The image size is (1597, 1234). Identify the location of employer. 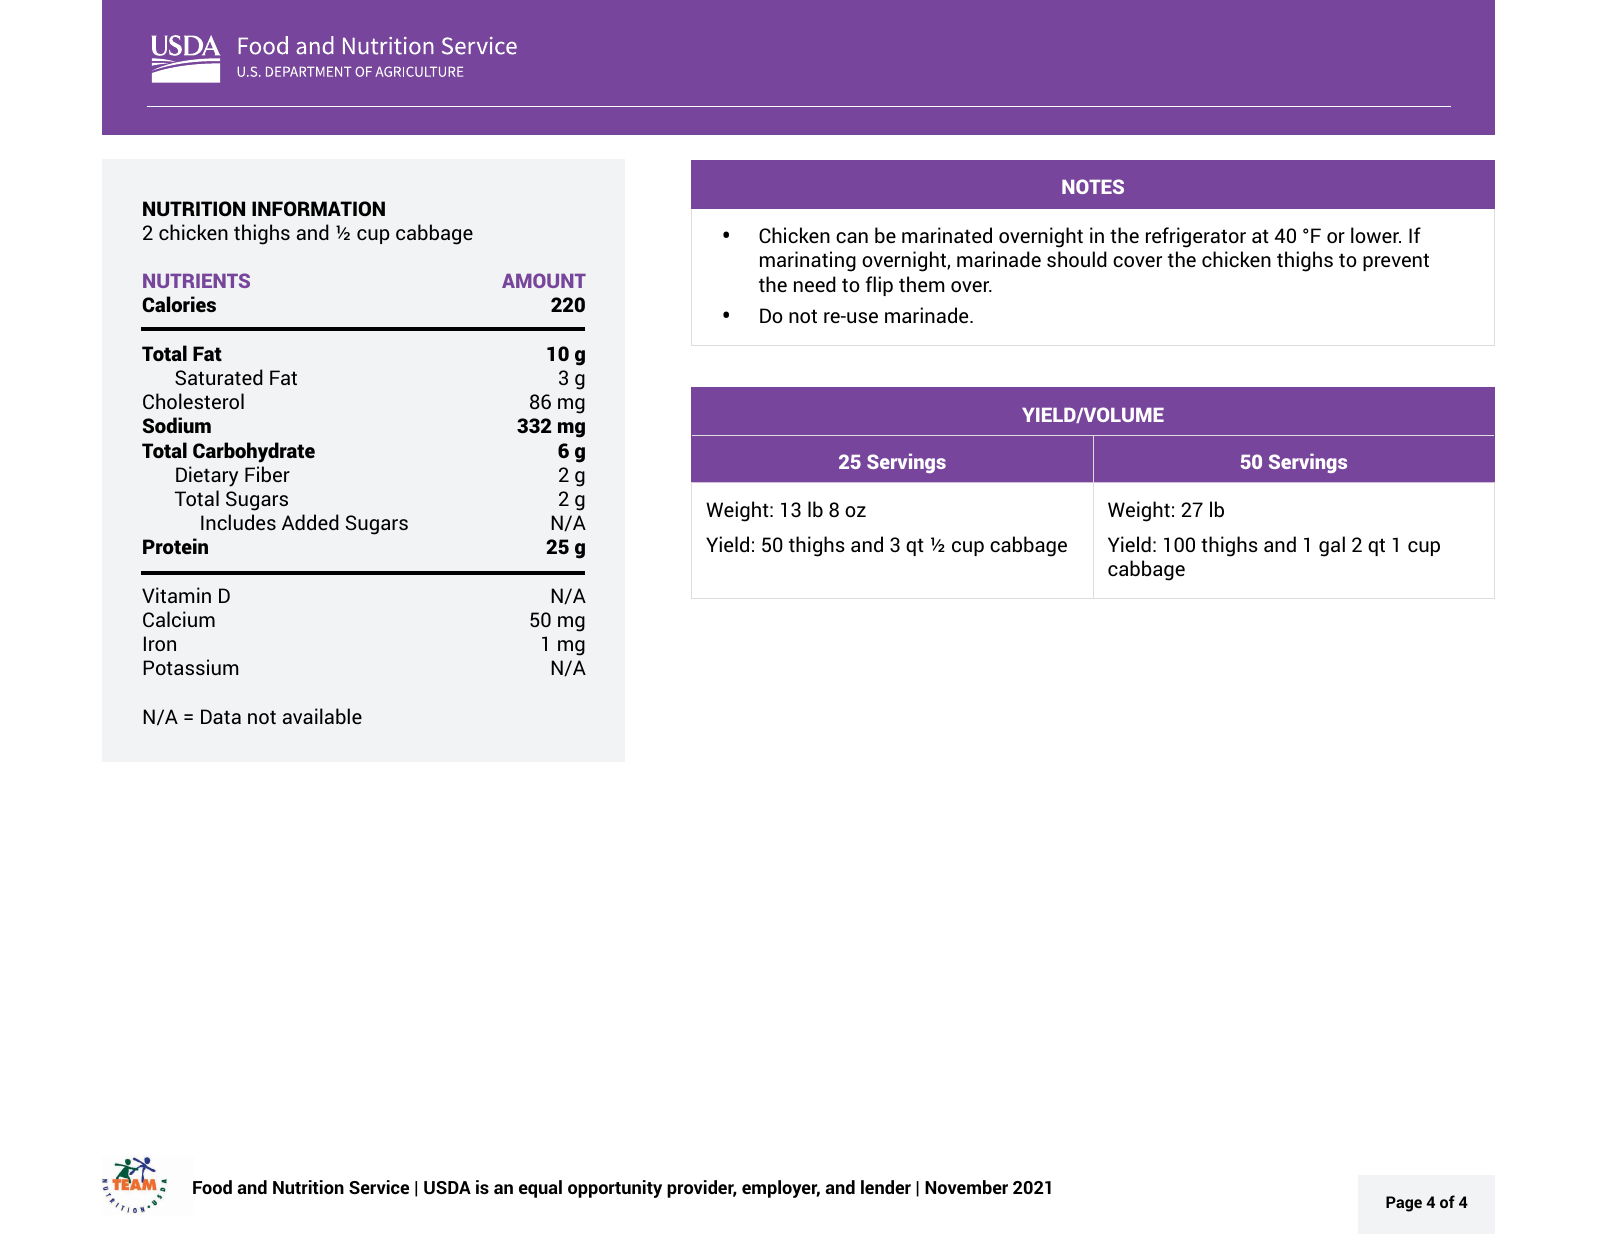
(781, 1189).
